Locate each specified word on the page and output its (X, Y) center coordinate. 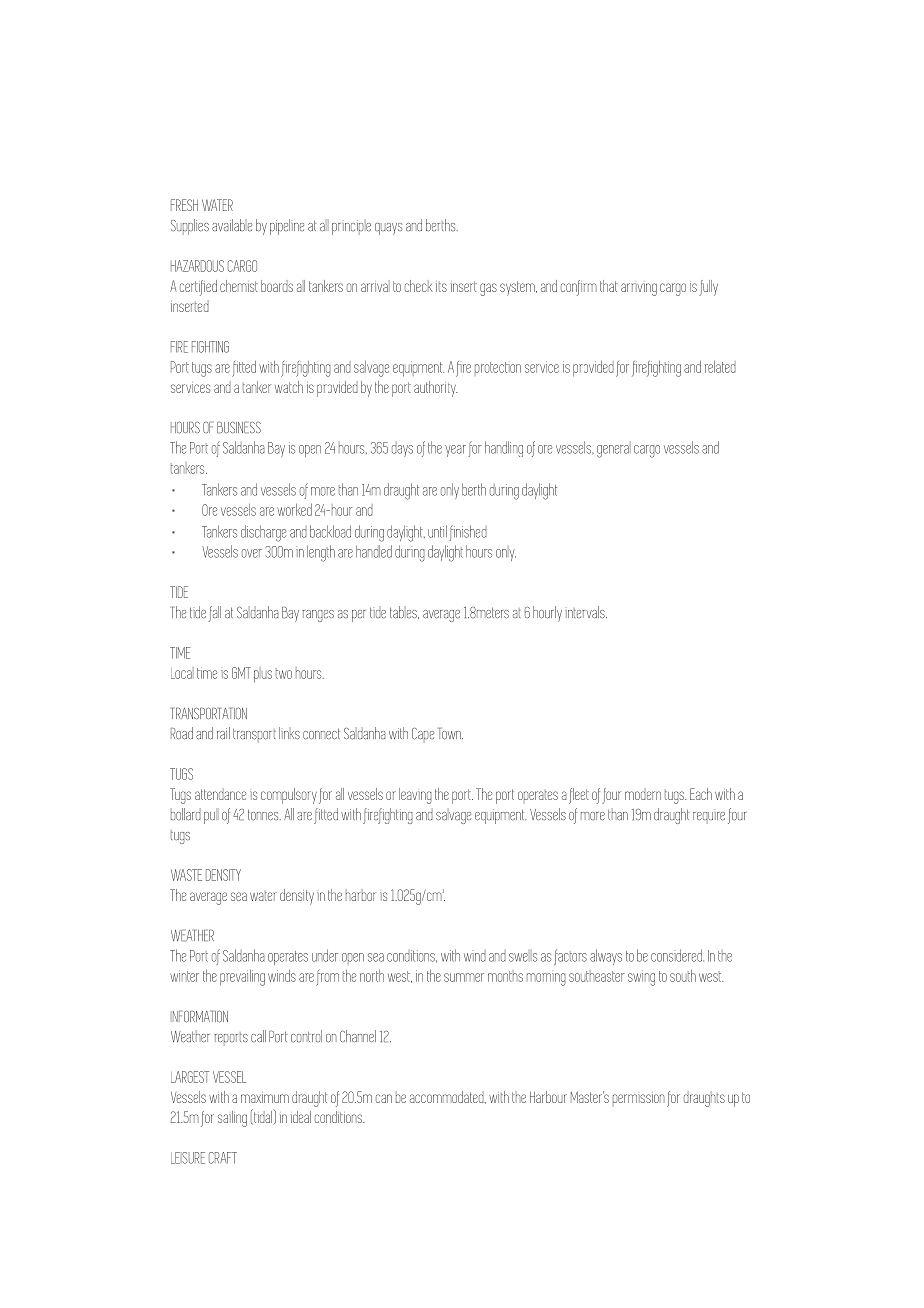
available (232, 225)
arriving (639, 289)
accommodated (448, 1097)
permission (639, 1097)
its (441, 286)
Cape (423, 734)
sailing (232, 1119)
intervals (586, 612)
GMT (241, 673)
